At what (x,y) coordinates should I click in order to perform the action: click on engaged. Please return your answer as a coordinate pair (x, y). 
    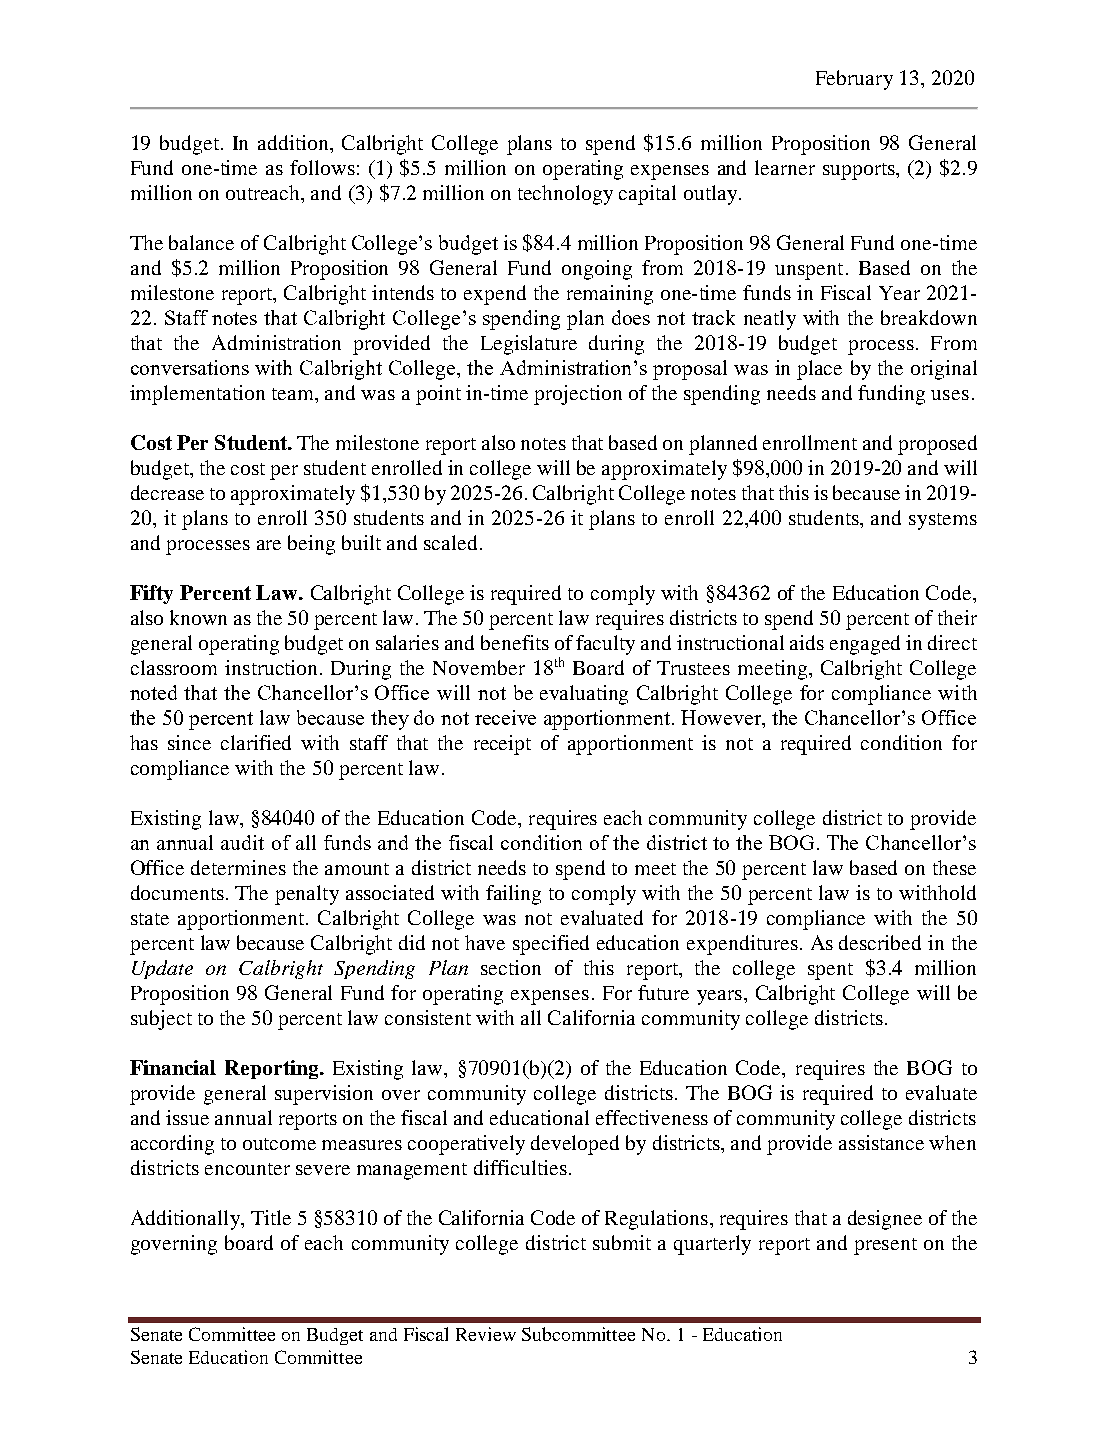
    Looking at the image, I should click on (865, 645).
